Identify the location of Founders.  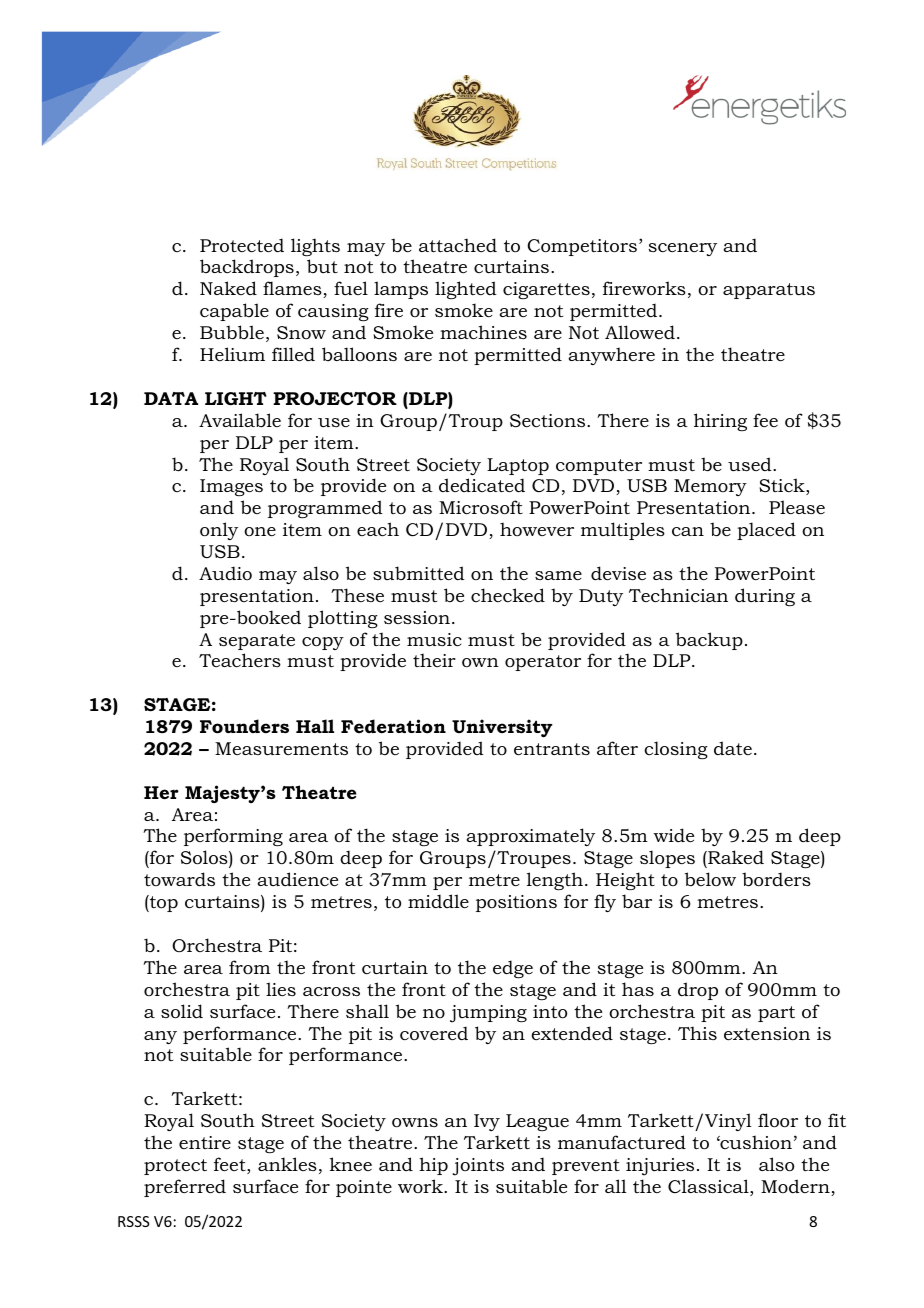
(244, 726).
